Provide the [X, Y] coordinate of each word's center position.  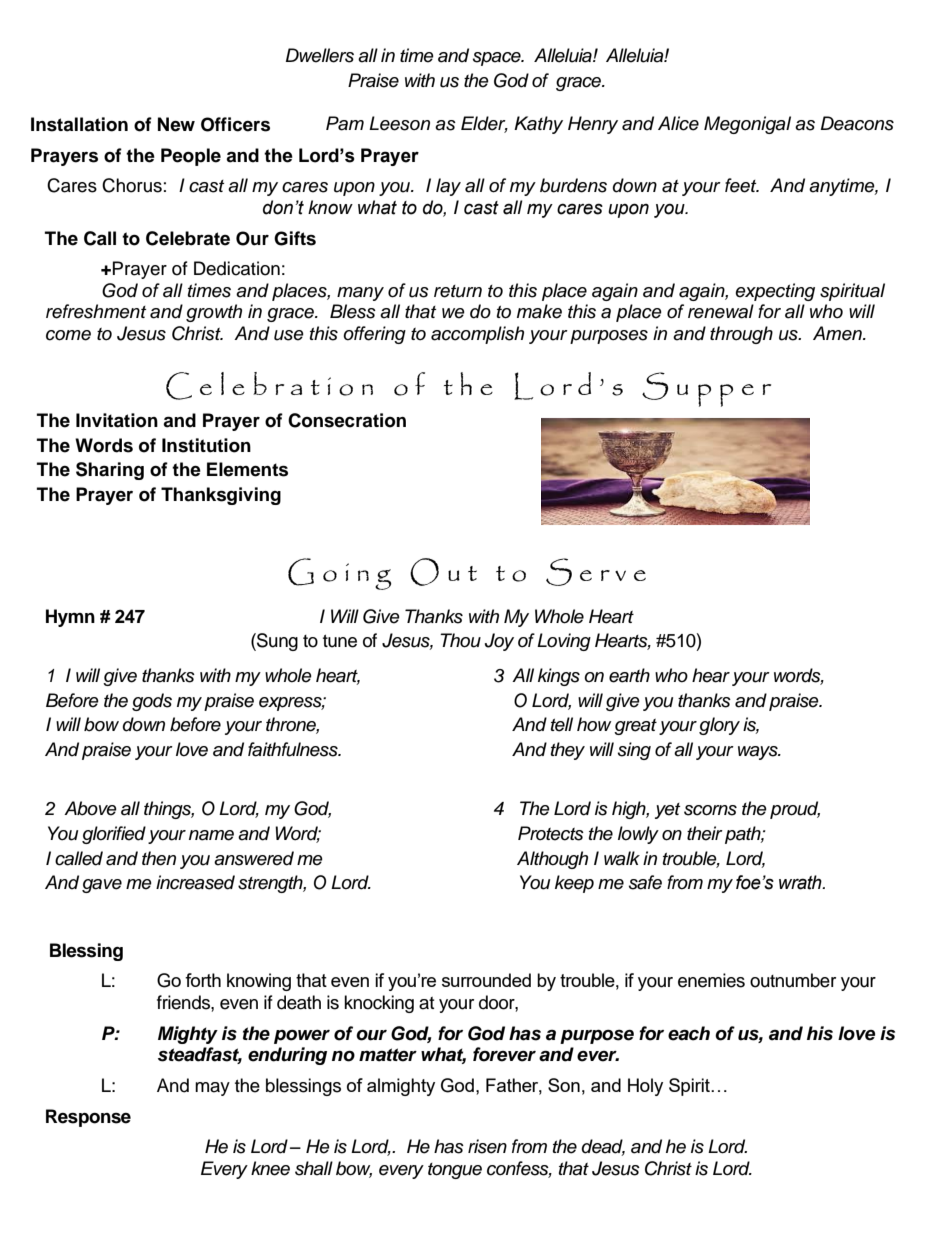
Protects [551, 833]
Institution [206, 445]
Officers [235, 124]
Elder [484, 124]
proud [795, 810]
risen [487, 1146]
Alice [678, 123]
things [169, 810]
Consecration [347, 420]
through [741, 335]
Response [88, 1118]
